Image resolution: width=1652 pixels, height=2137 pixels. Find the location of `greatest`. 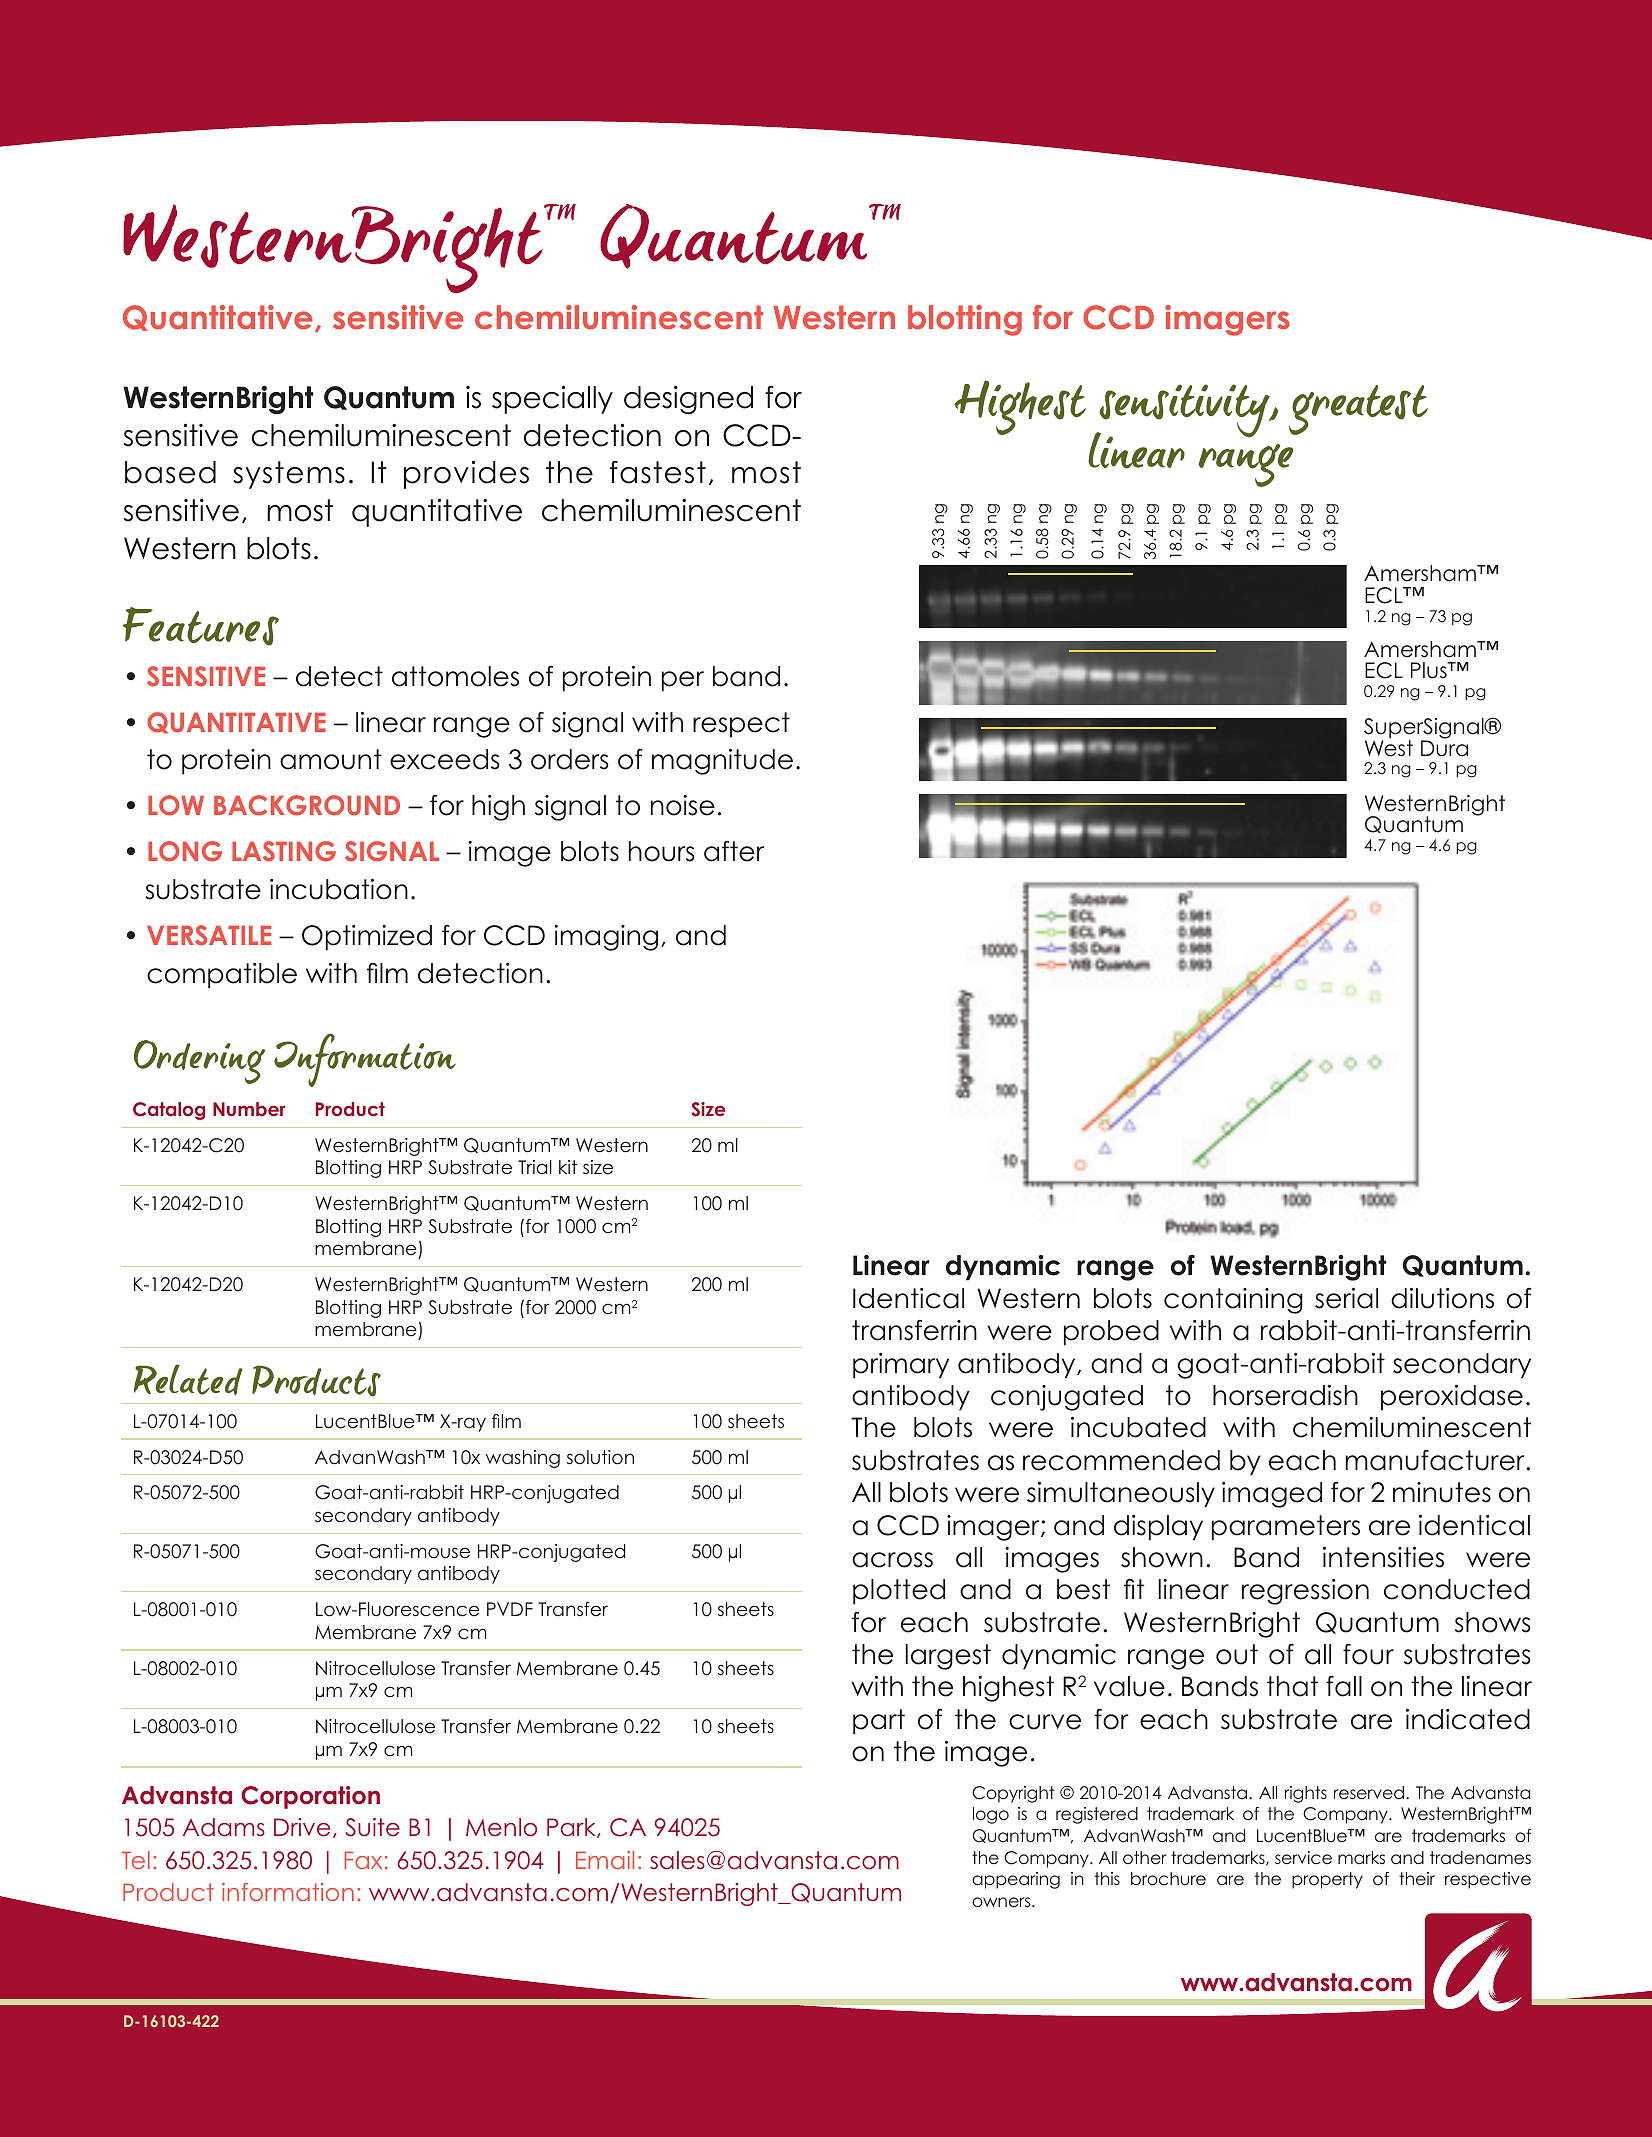

greatest is located at coordinates (1358, 410).
